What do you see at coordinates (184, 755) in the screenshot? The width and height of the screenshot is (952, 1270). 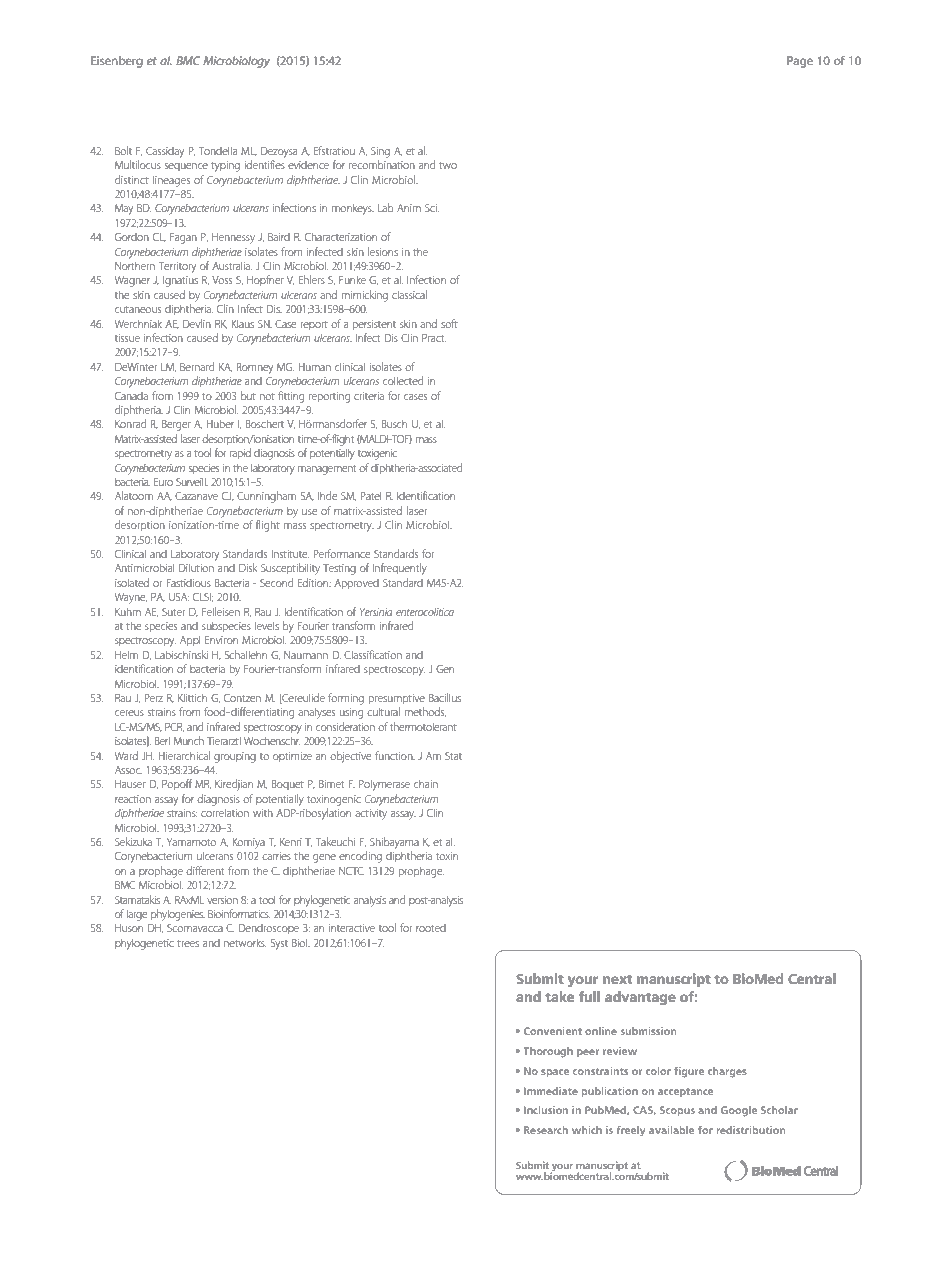 I see `Hierarchical` at bounding box center [184, 755].
